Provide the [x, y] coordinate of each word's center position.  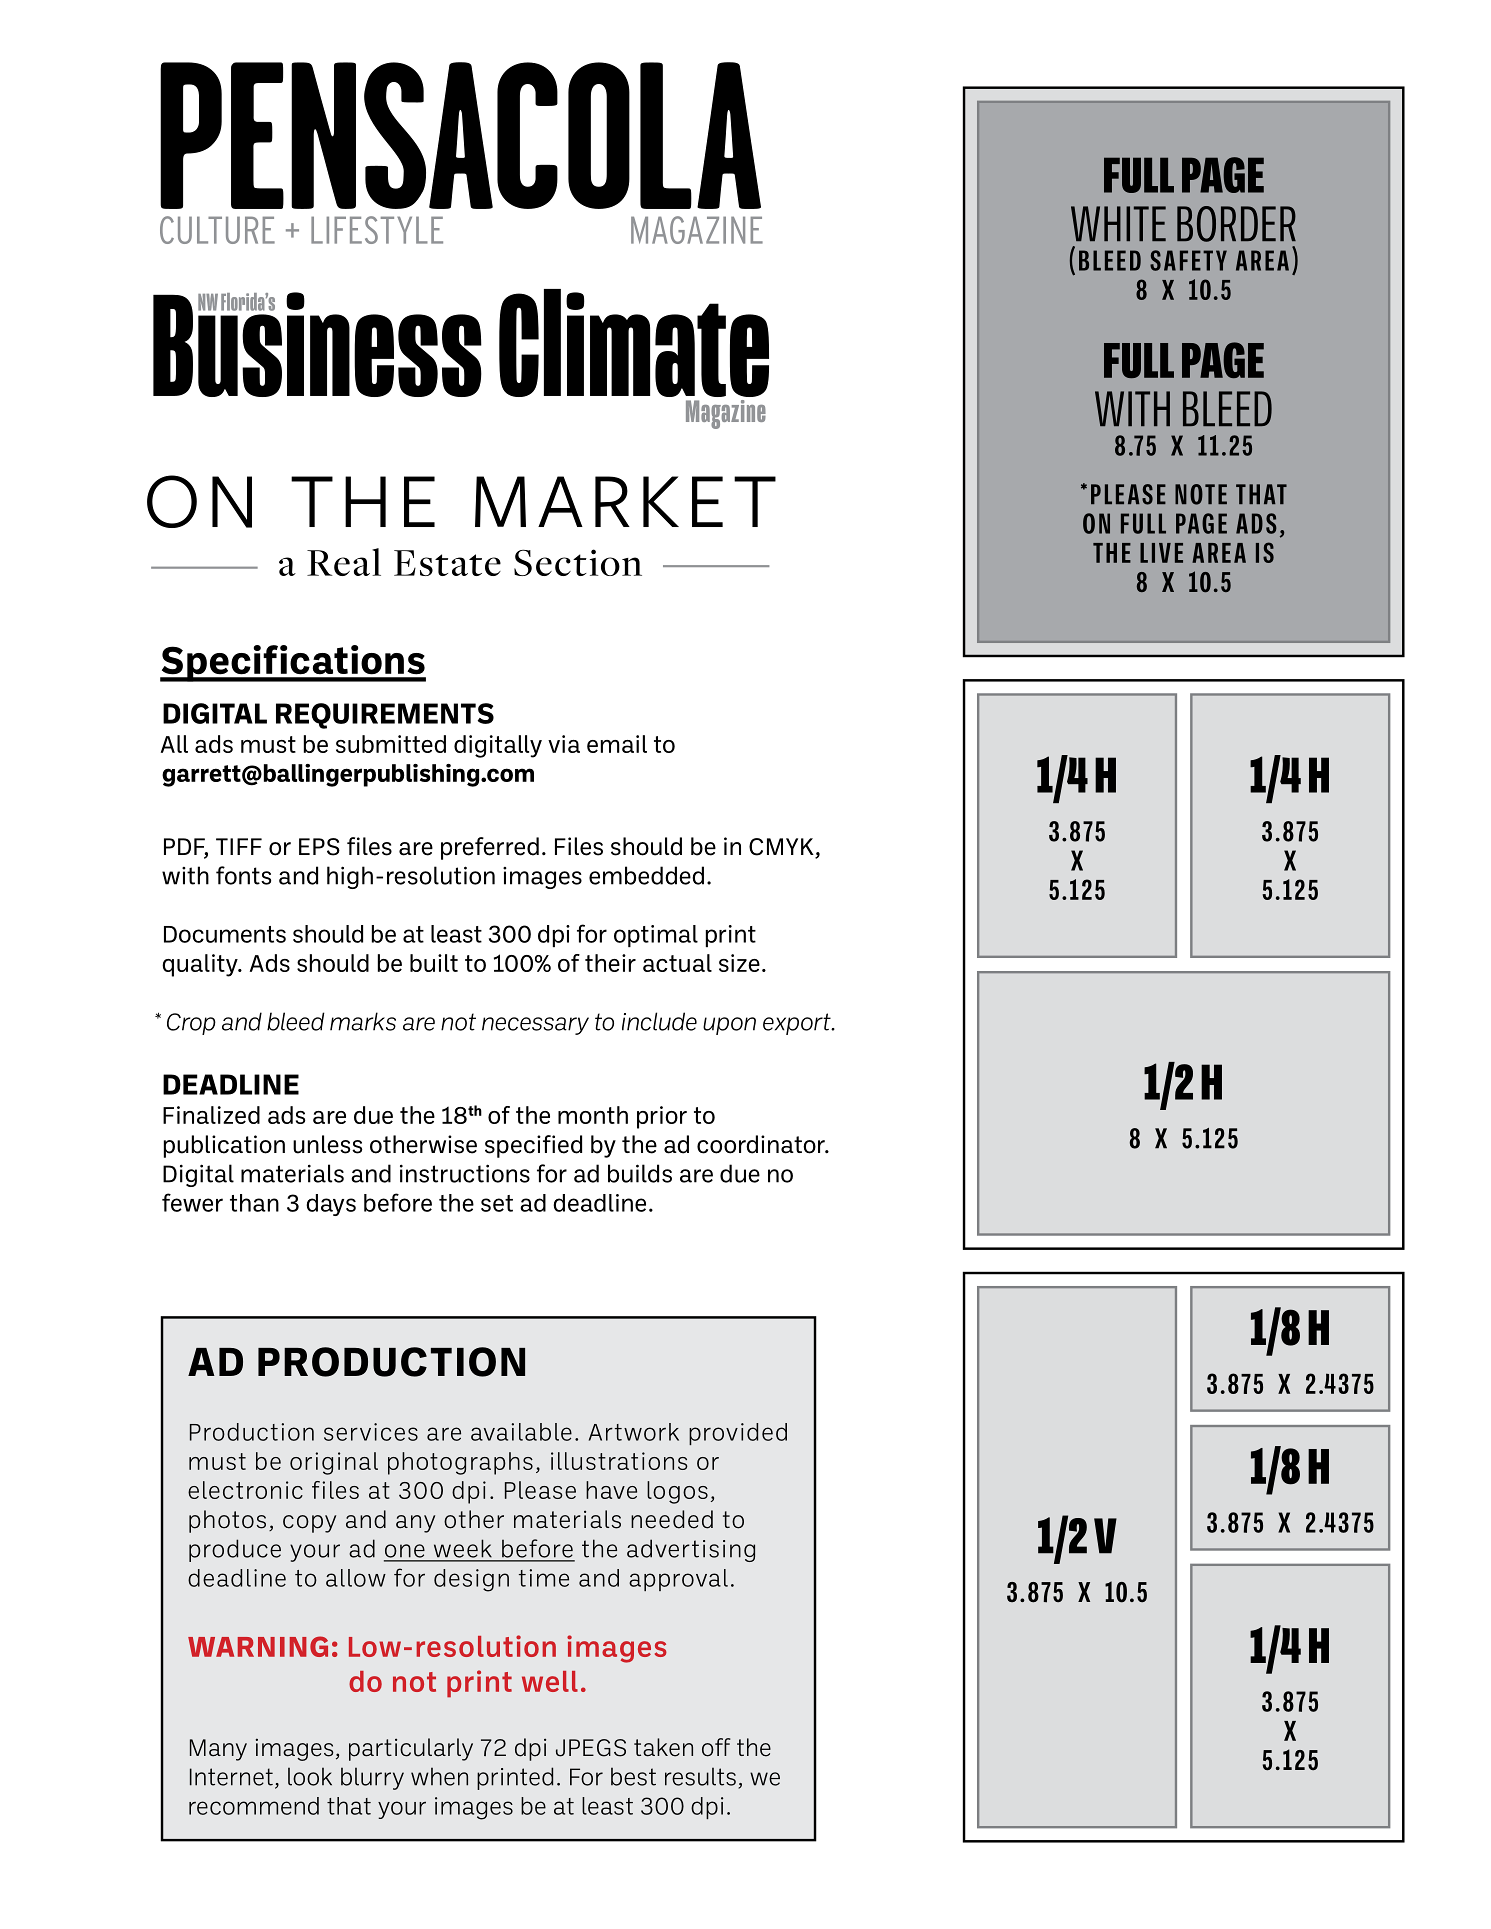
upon [729, 1026]
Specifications [293, 663]
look [310, 1776]
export [798, 1024]
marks [363, 1021]
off [716, 1747]
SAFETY [1188, 260]
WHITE [1118, 223]
